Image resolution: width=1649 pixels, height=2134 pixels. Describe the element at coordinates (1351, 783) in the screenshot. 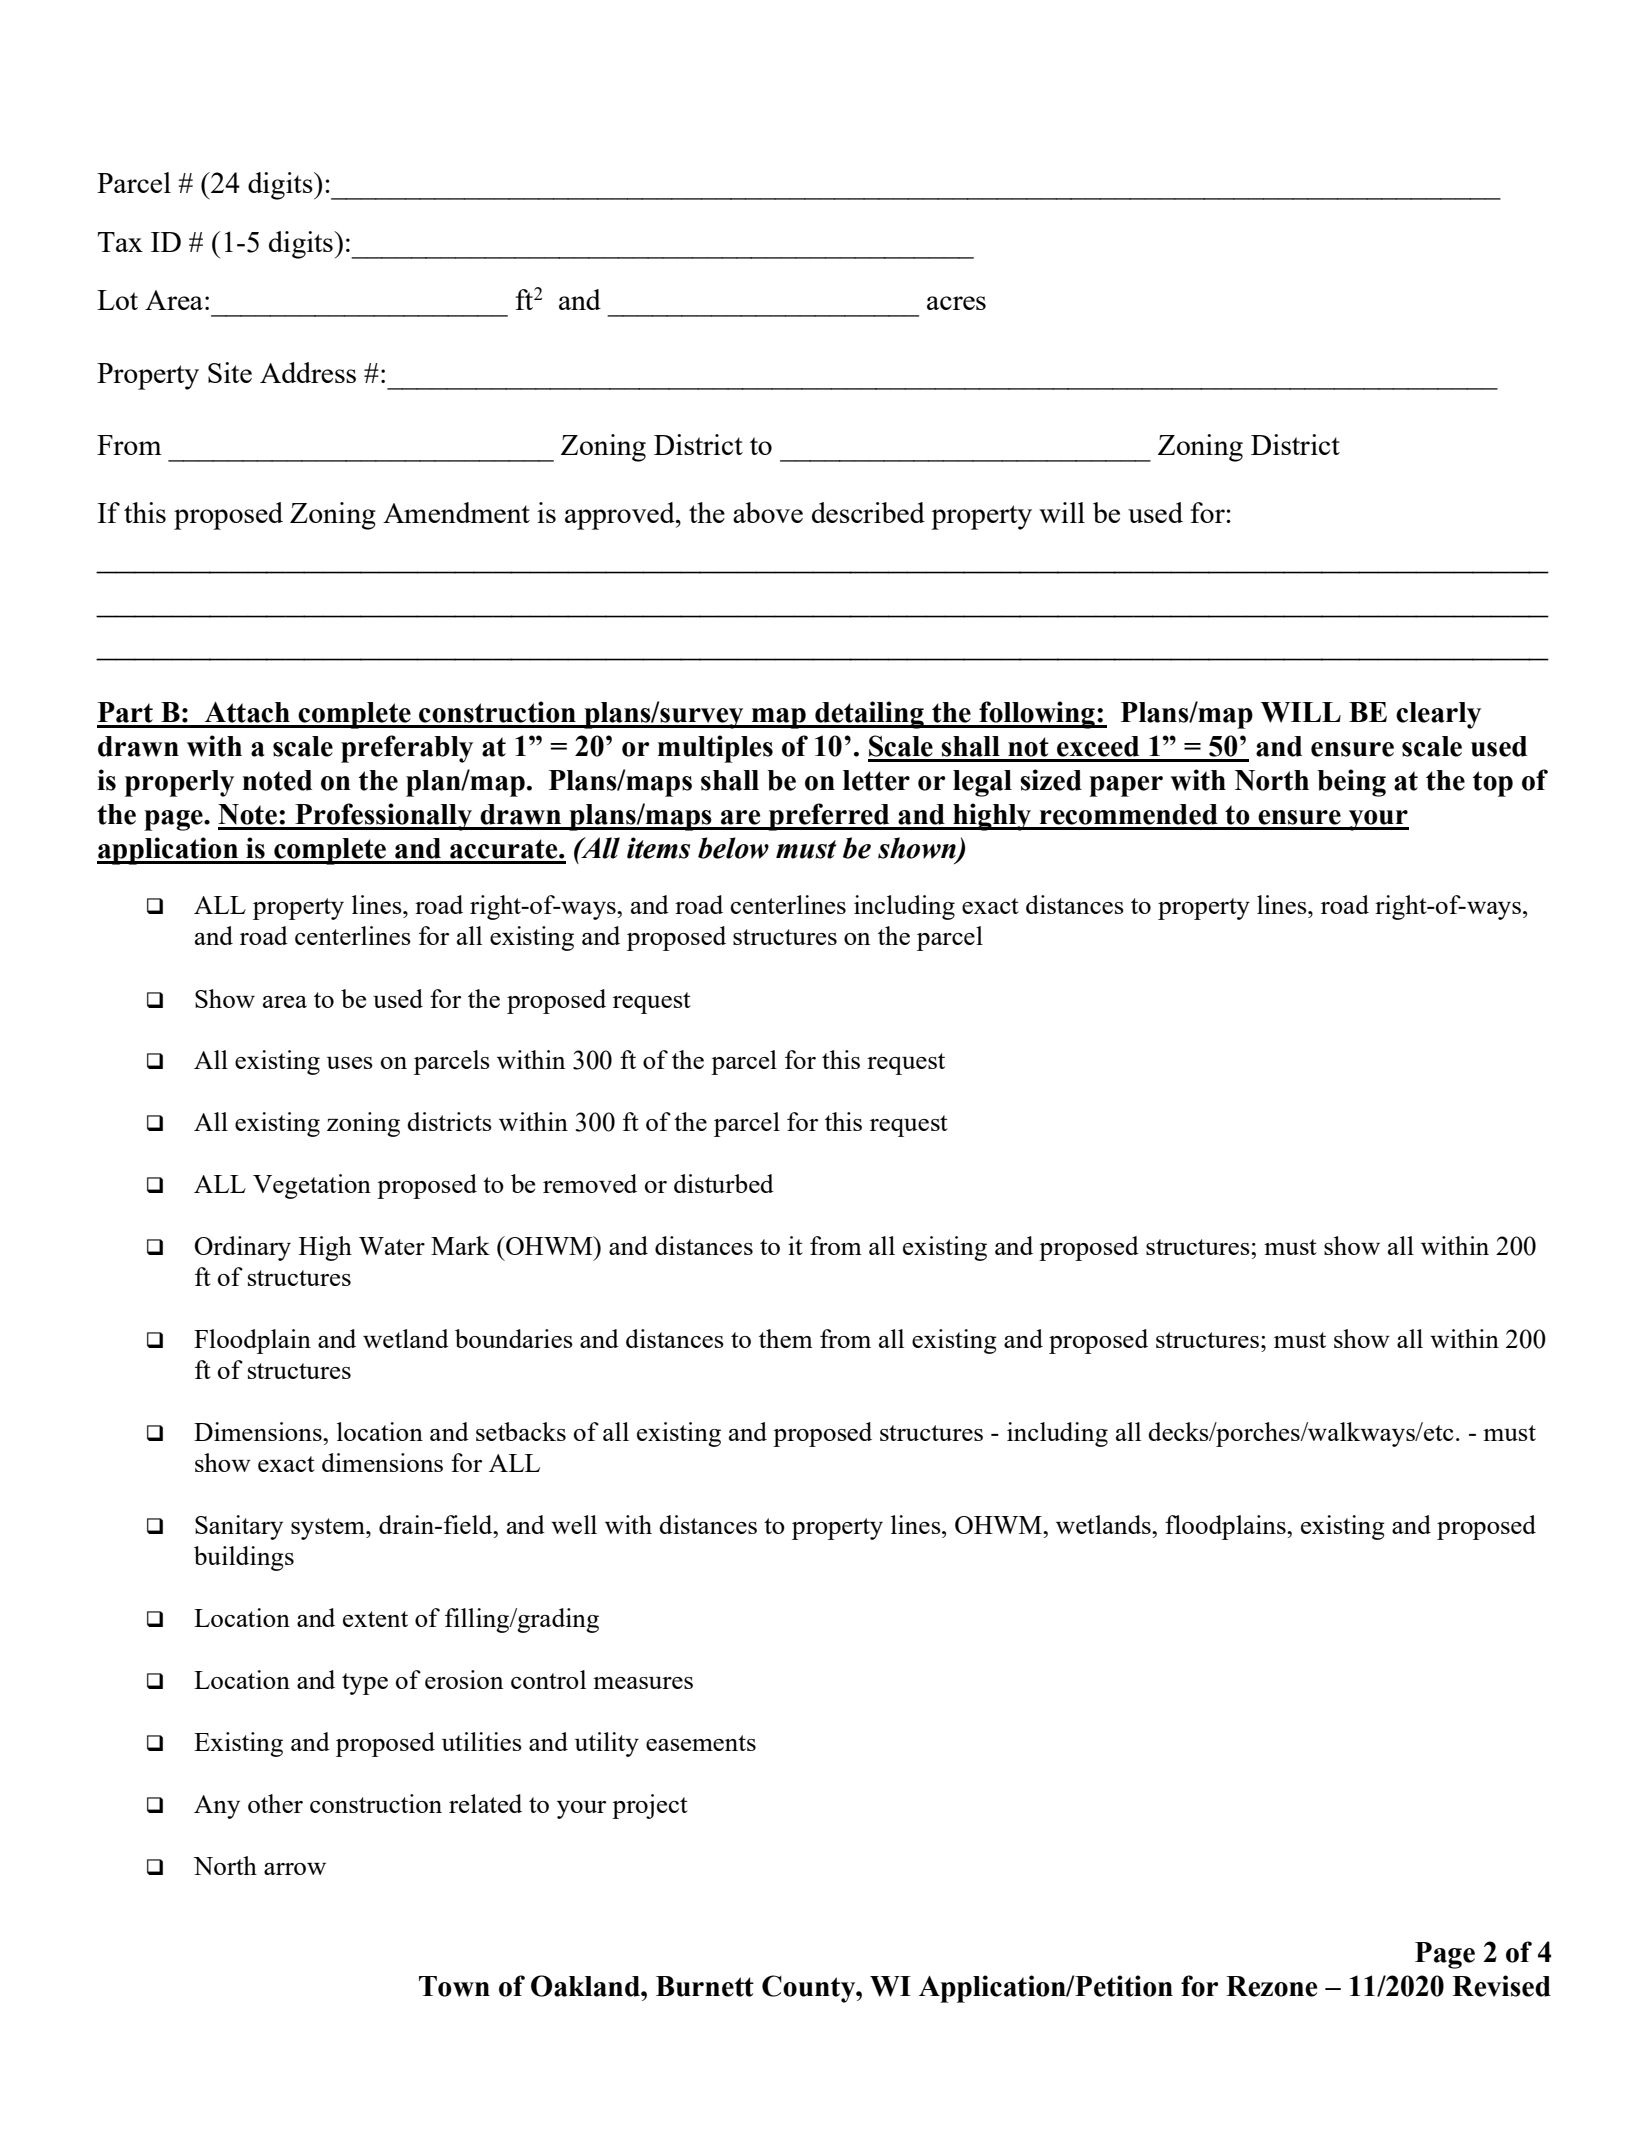

I see `being` at that location.
